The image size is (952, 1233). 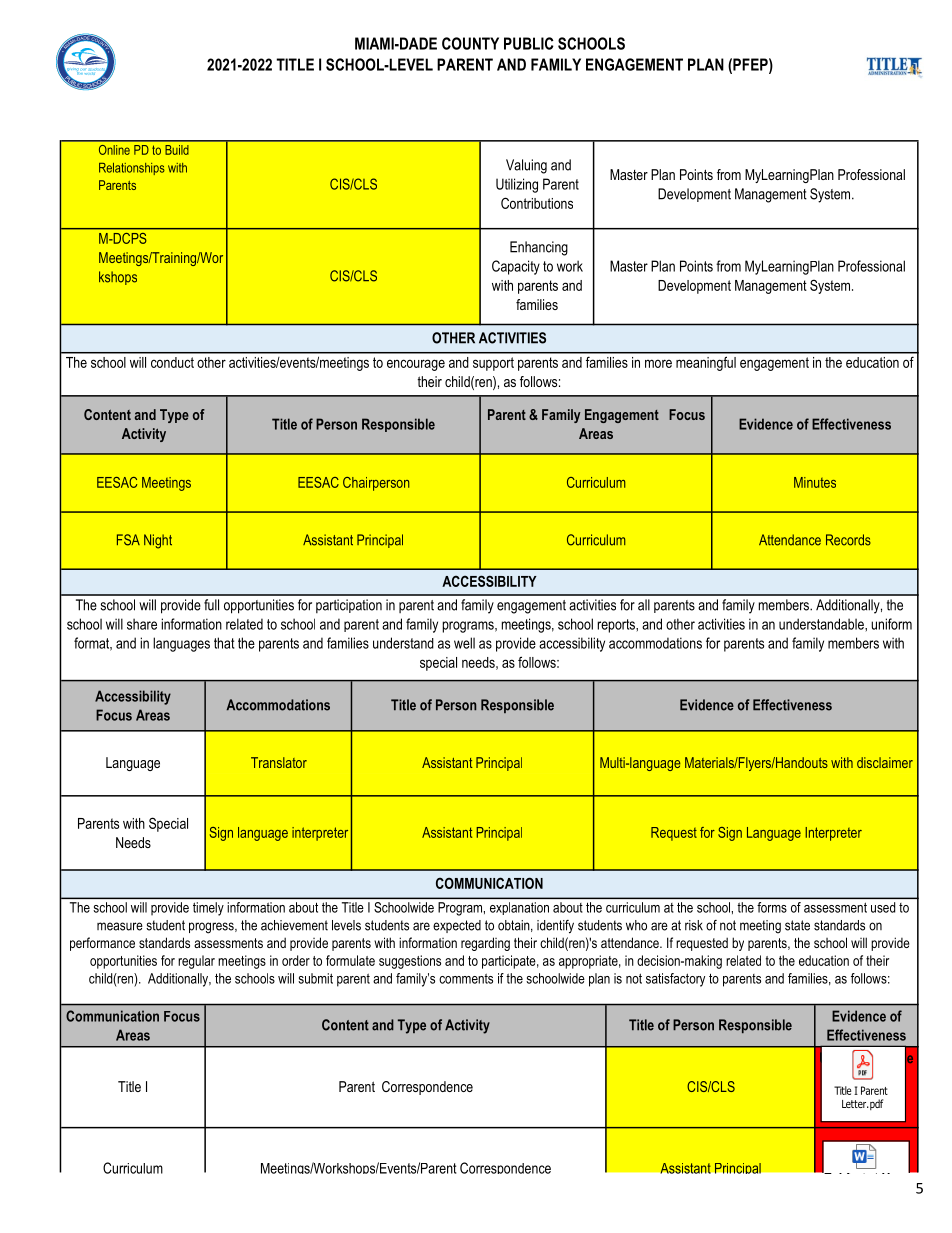 I want to click on Minutes, so click(x=815, y=482).
